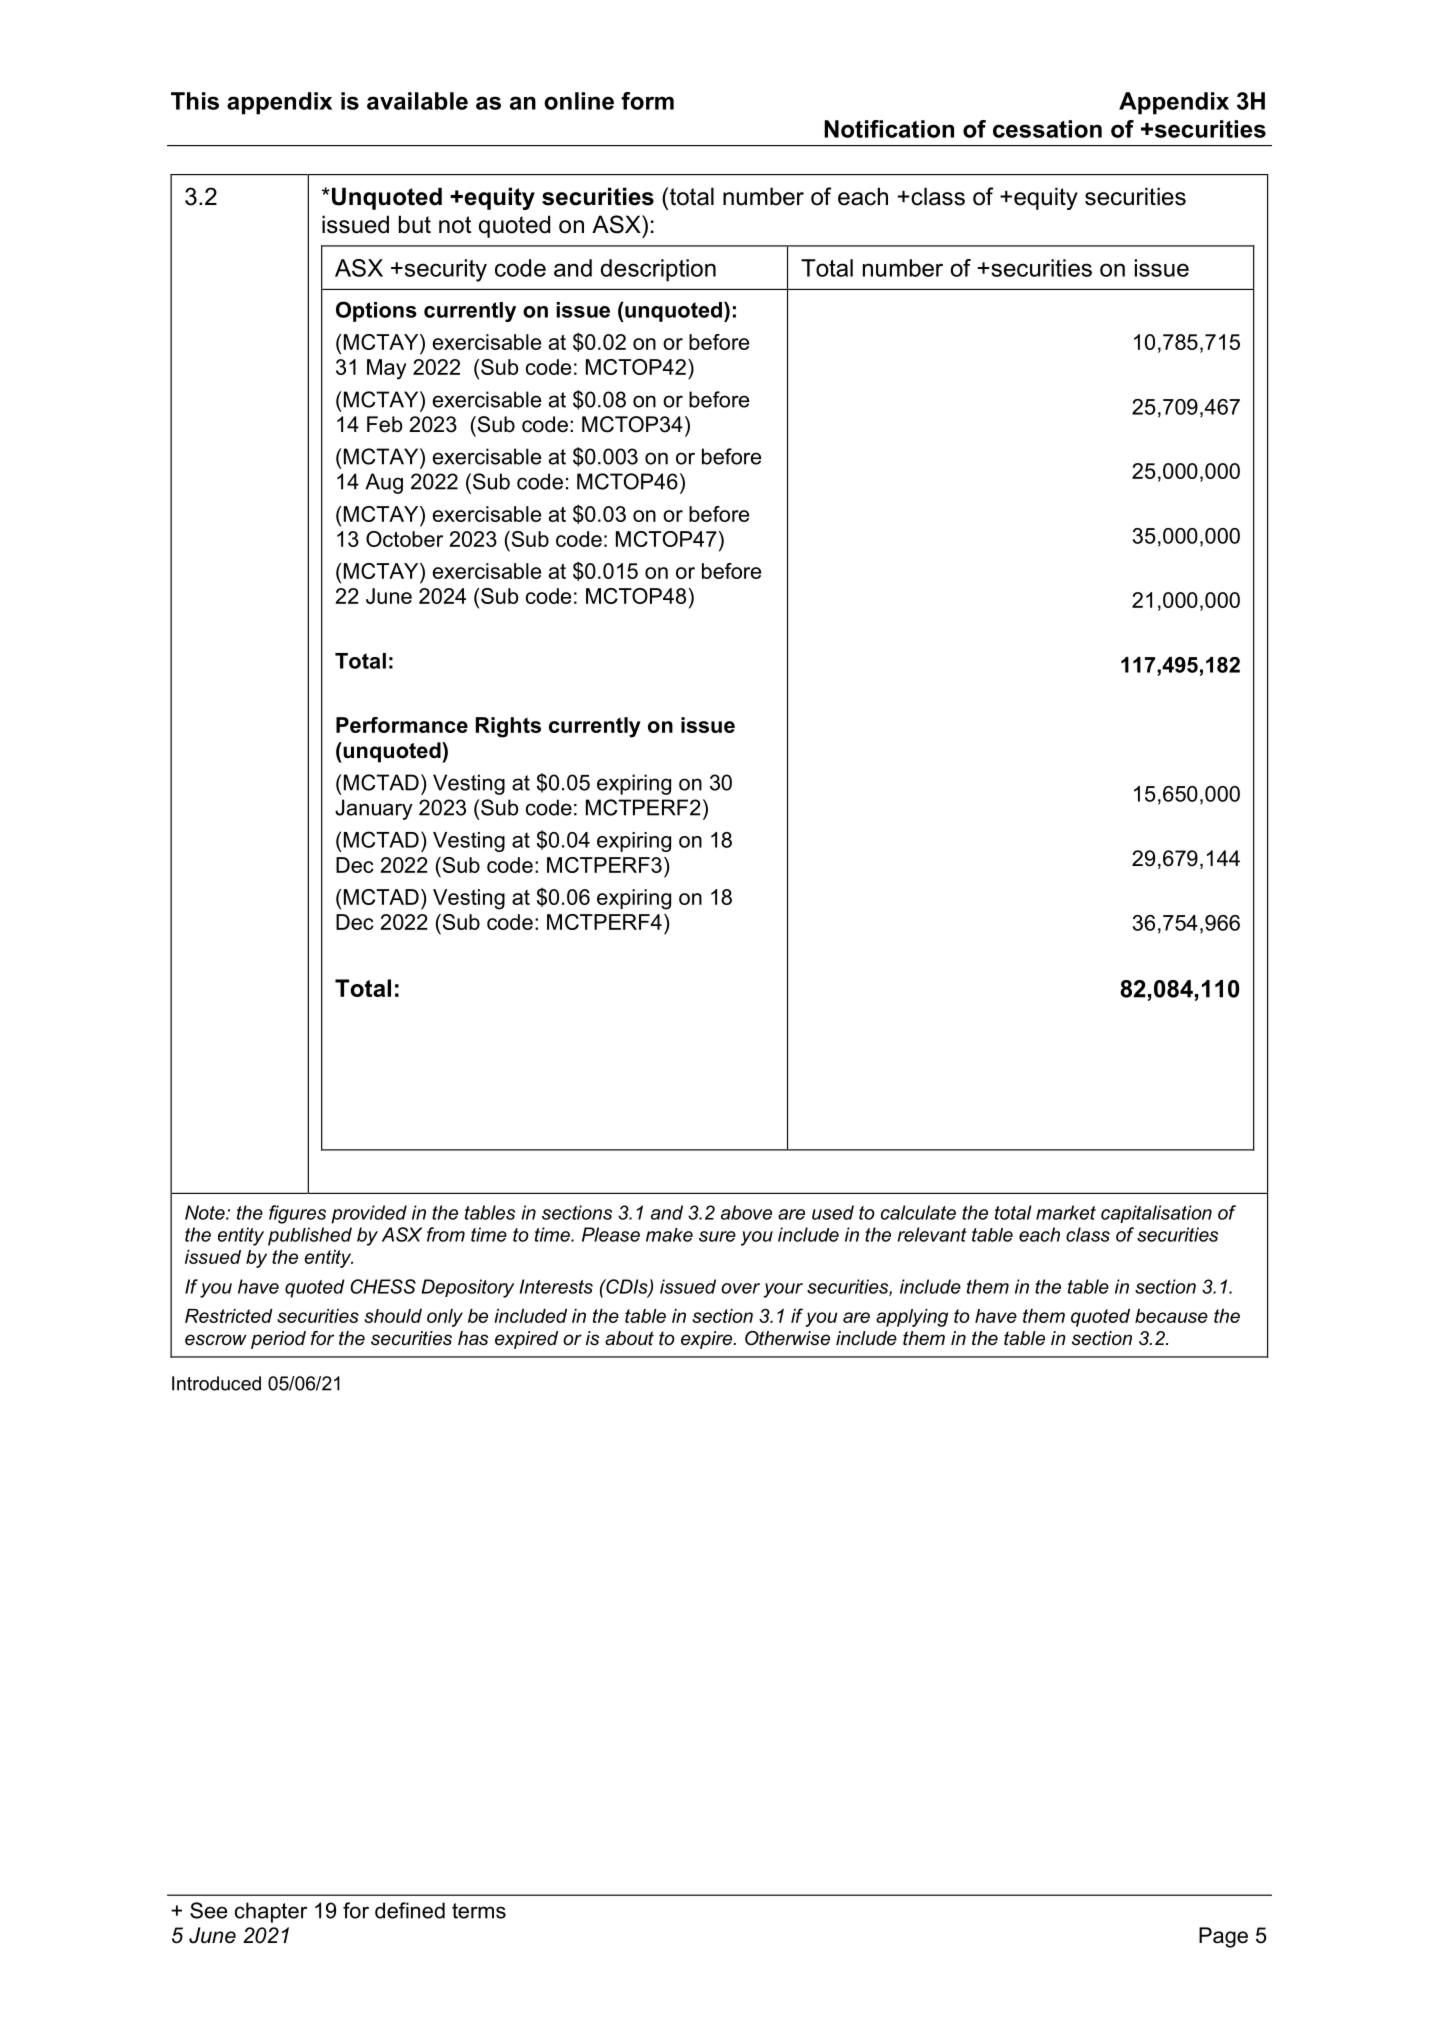  Describe the element at coordinates (374, 809) in the image. I see `January` at that location.
